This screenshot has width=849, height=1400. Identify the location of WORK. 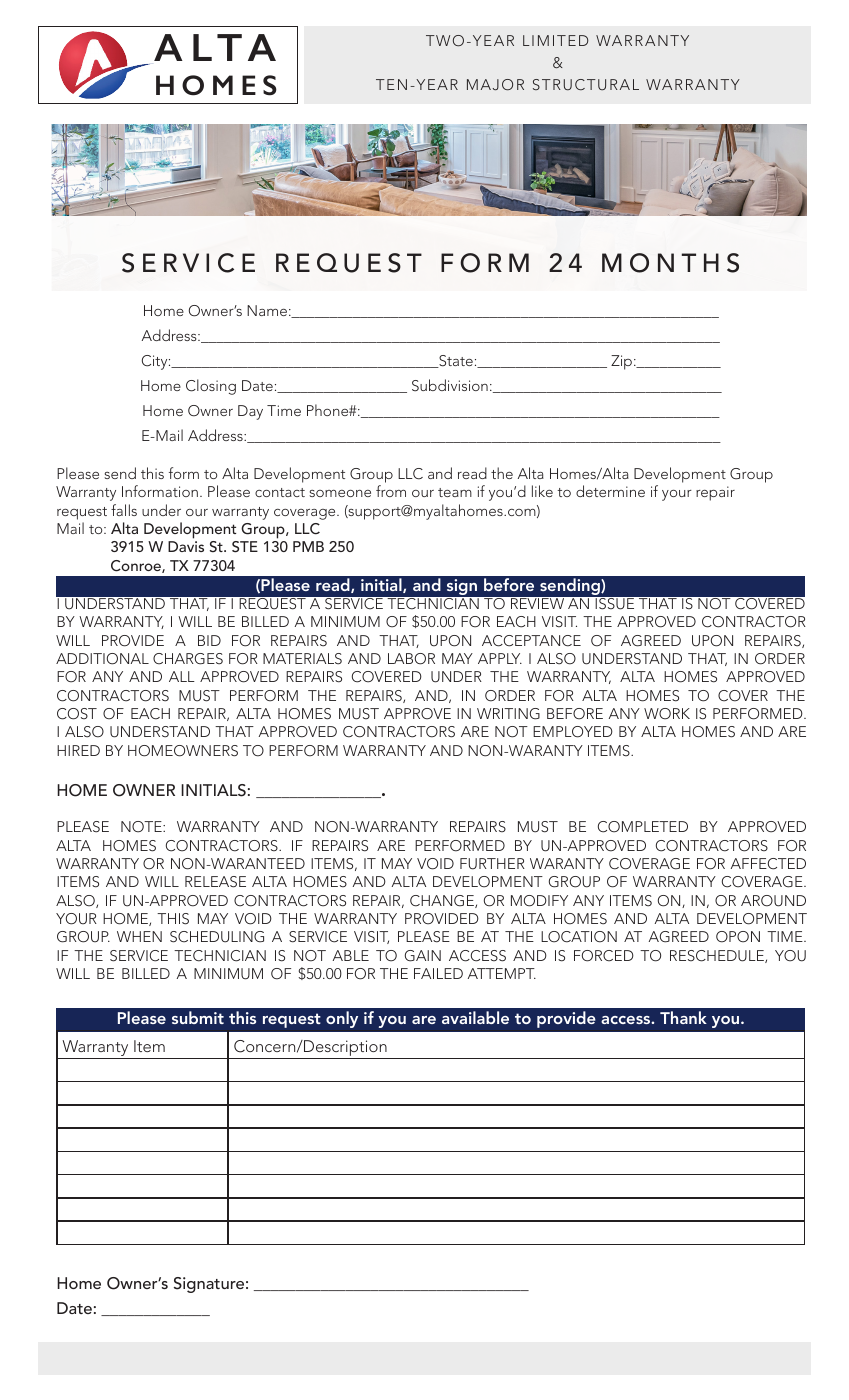
(667, 714).
